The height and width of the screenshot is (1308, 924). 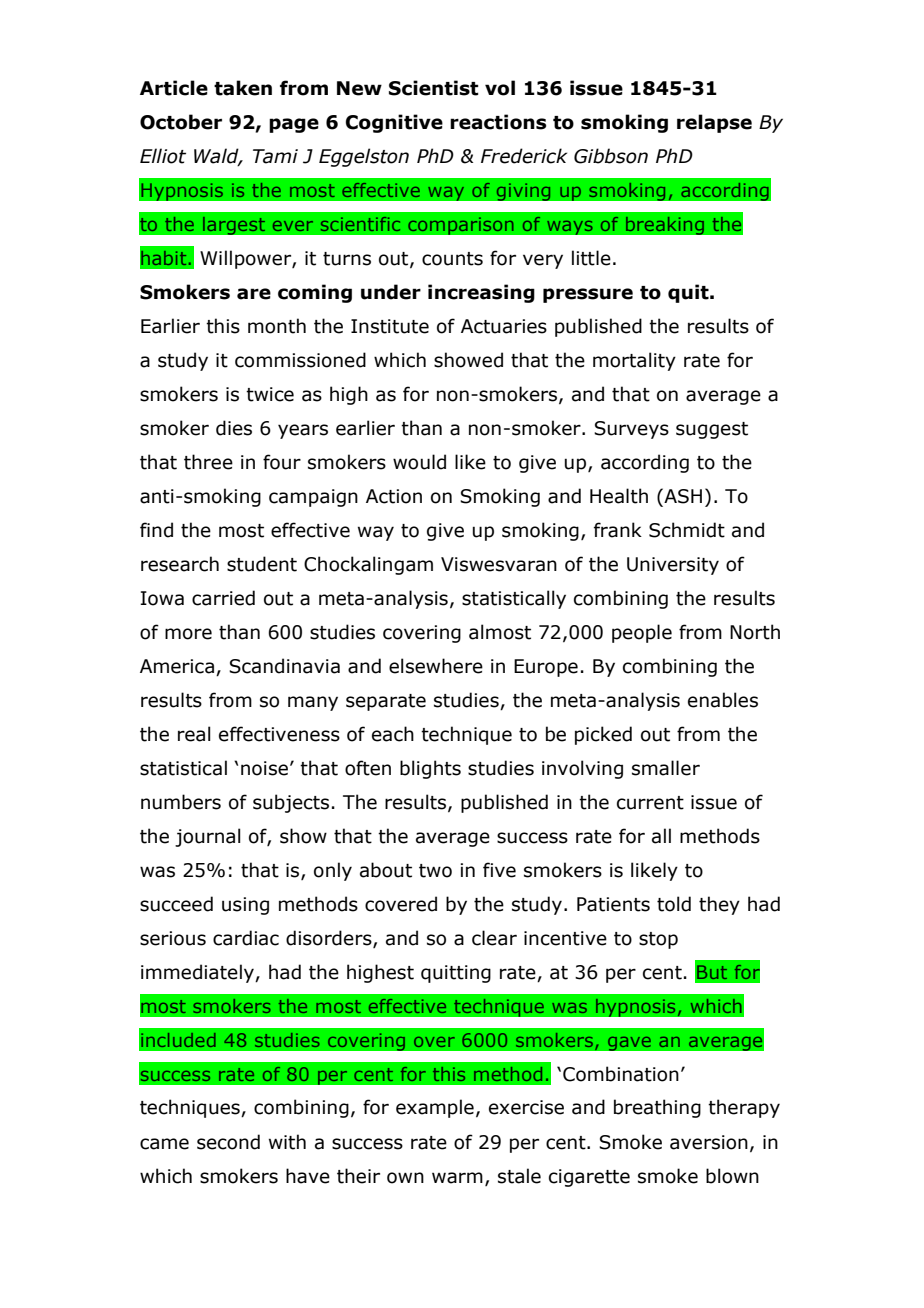 What do you see at coordinates (270, 394) in the screenshot?
I see `twice` at bounding box center [270, 394].
